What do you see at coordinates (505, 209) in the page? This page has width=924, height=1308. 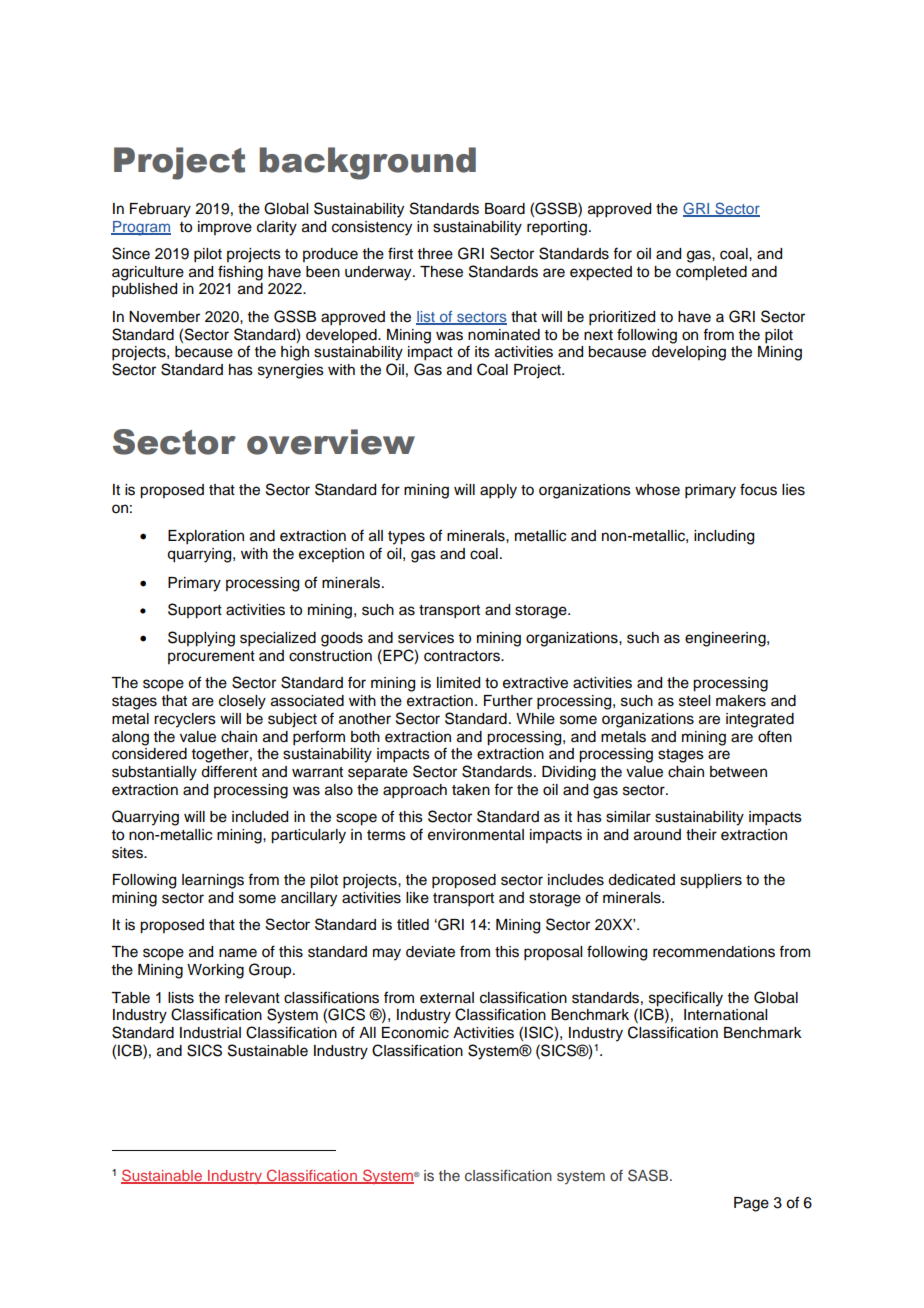 I see `Board` at bounding box center [505, 209].
